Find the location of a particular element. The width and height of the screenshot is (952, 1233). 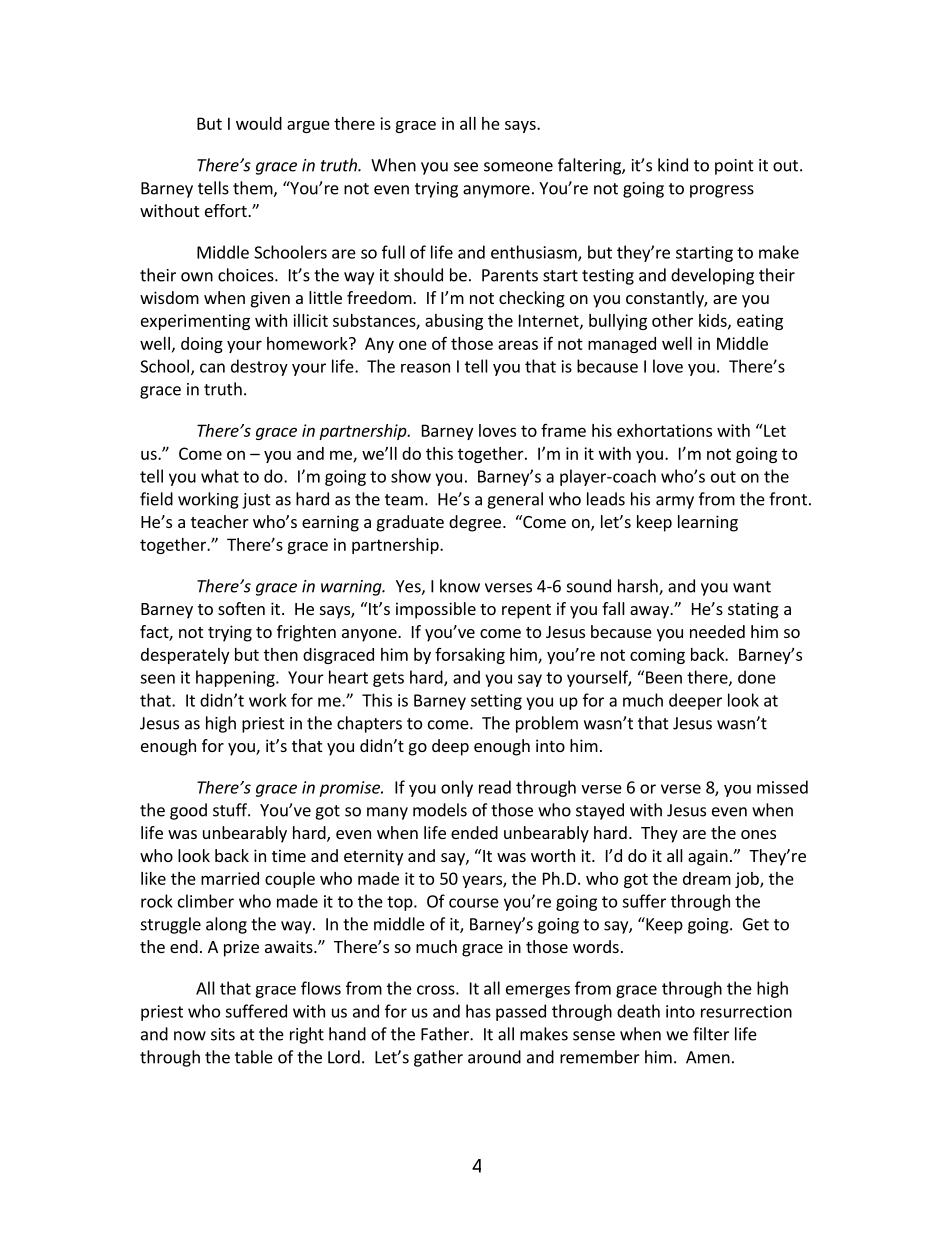

know is located at coordinates (460, 586).
